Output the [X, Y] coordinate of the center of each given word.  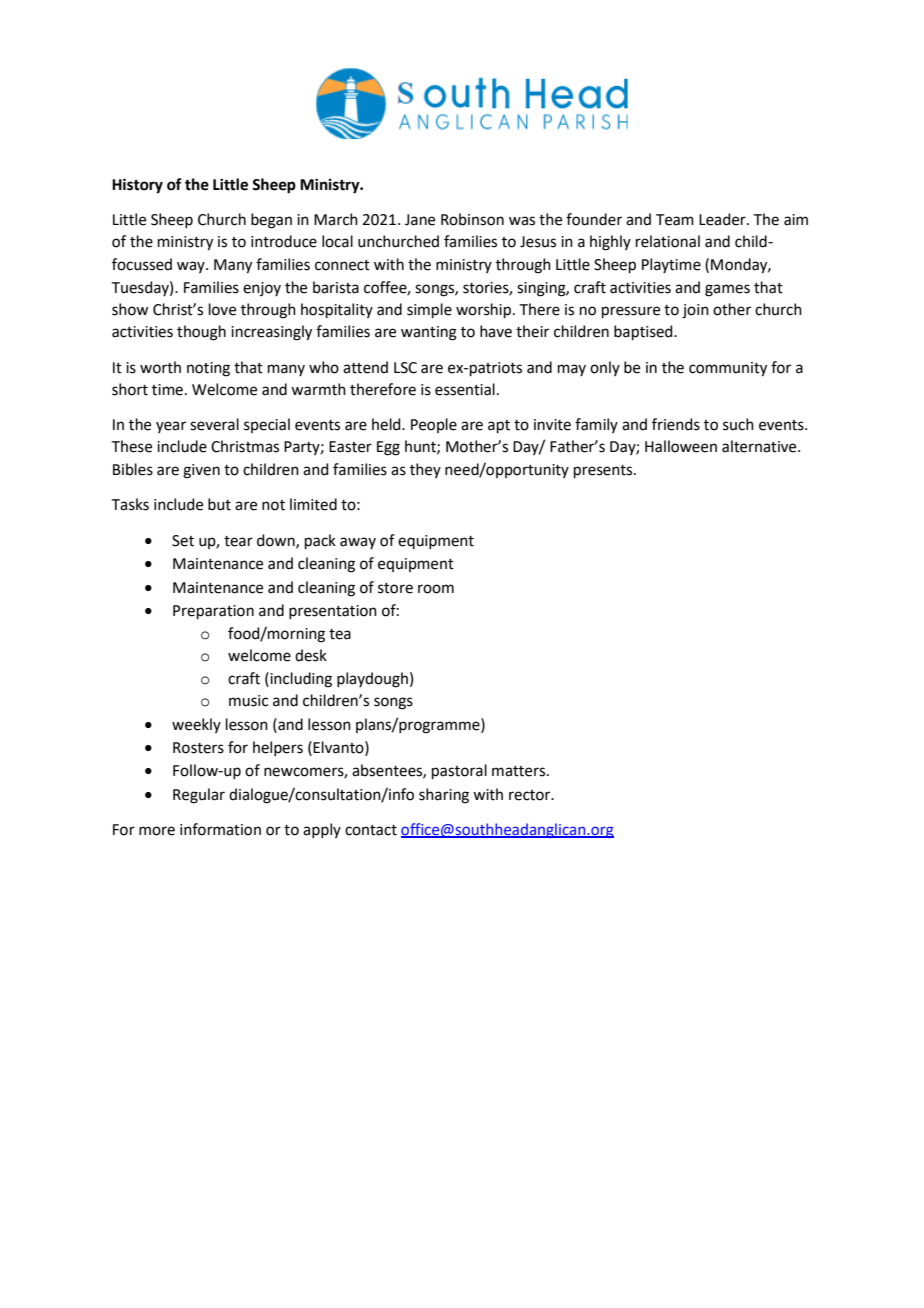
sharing [444, 796]
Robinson [472, 219]
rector [531, 795]
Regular [199, 796]
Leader [723, 219]
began [271, 221]
